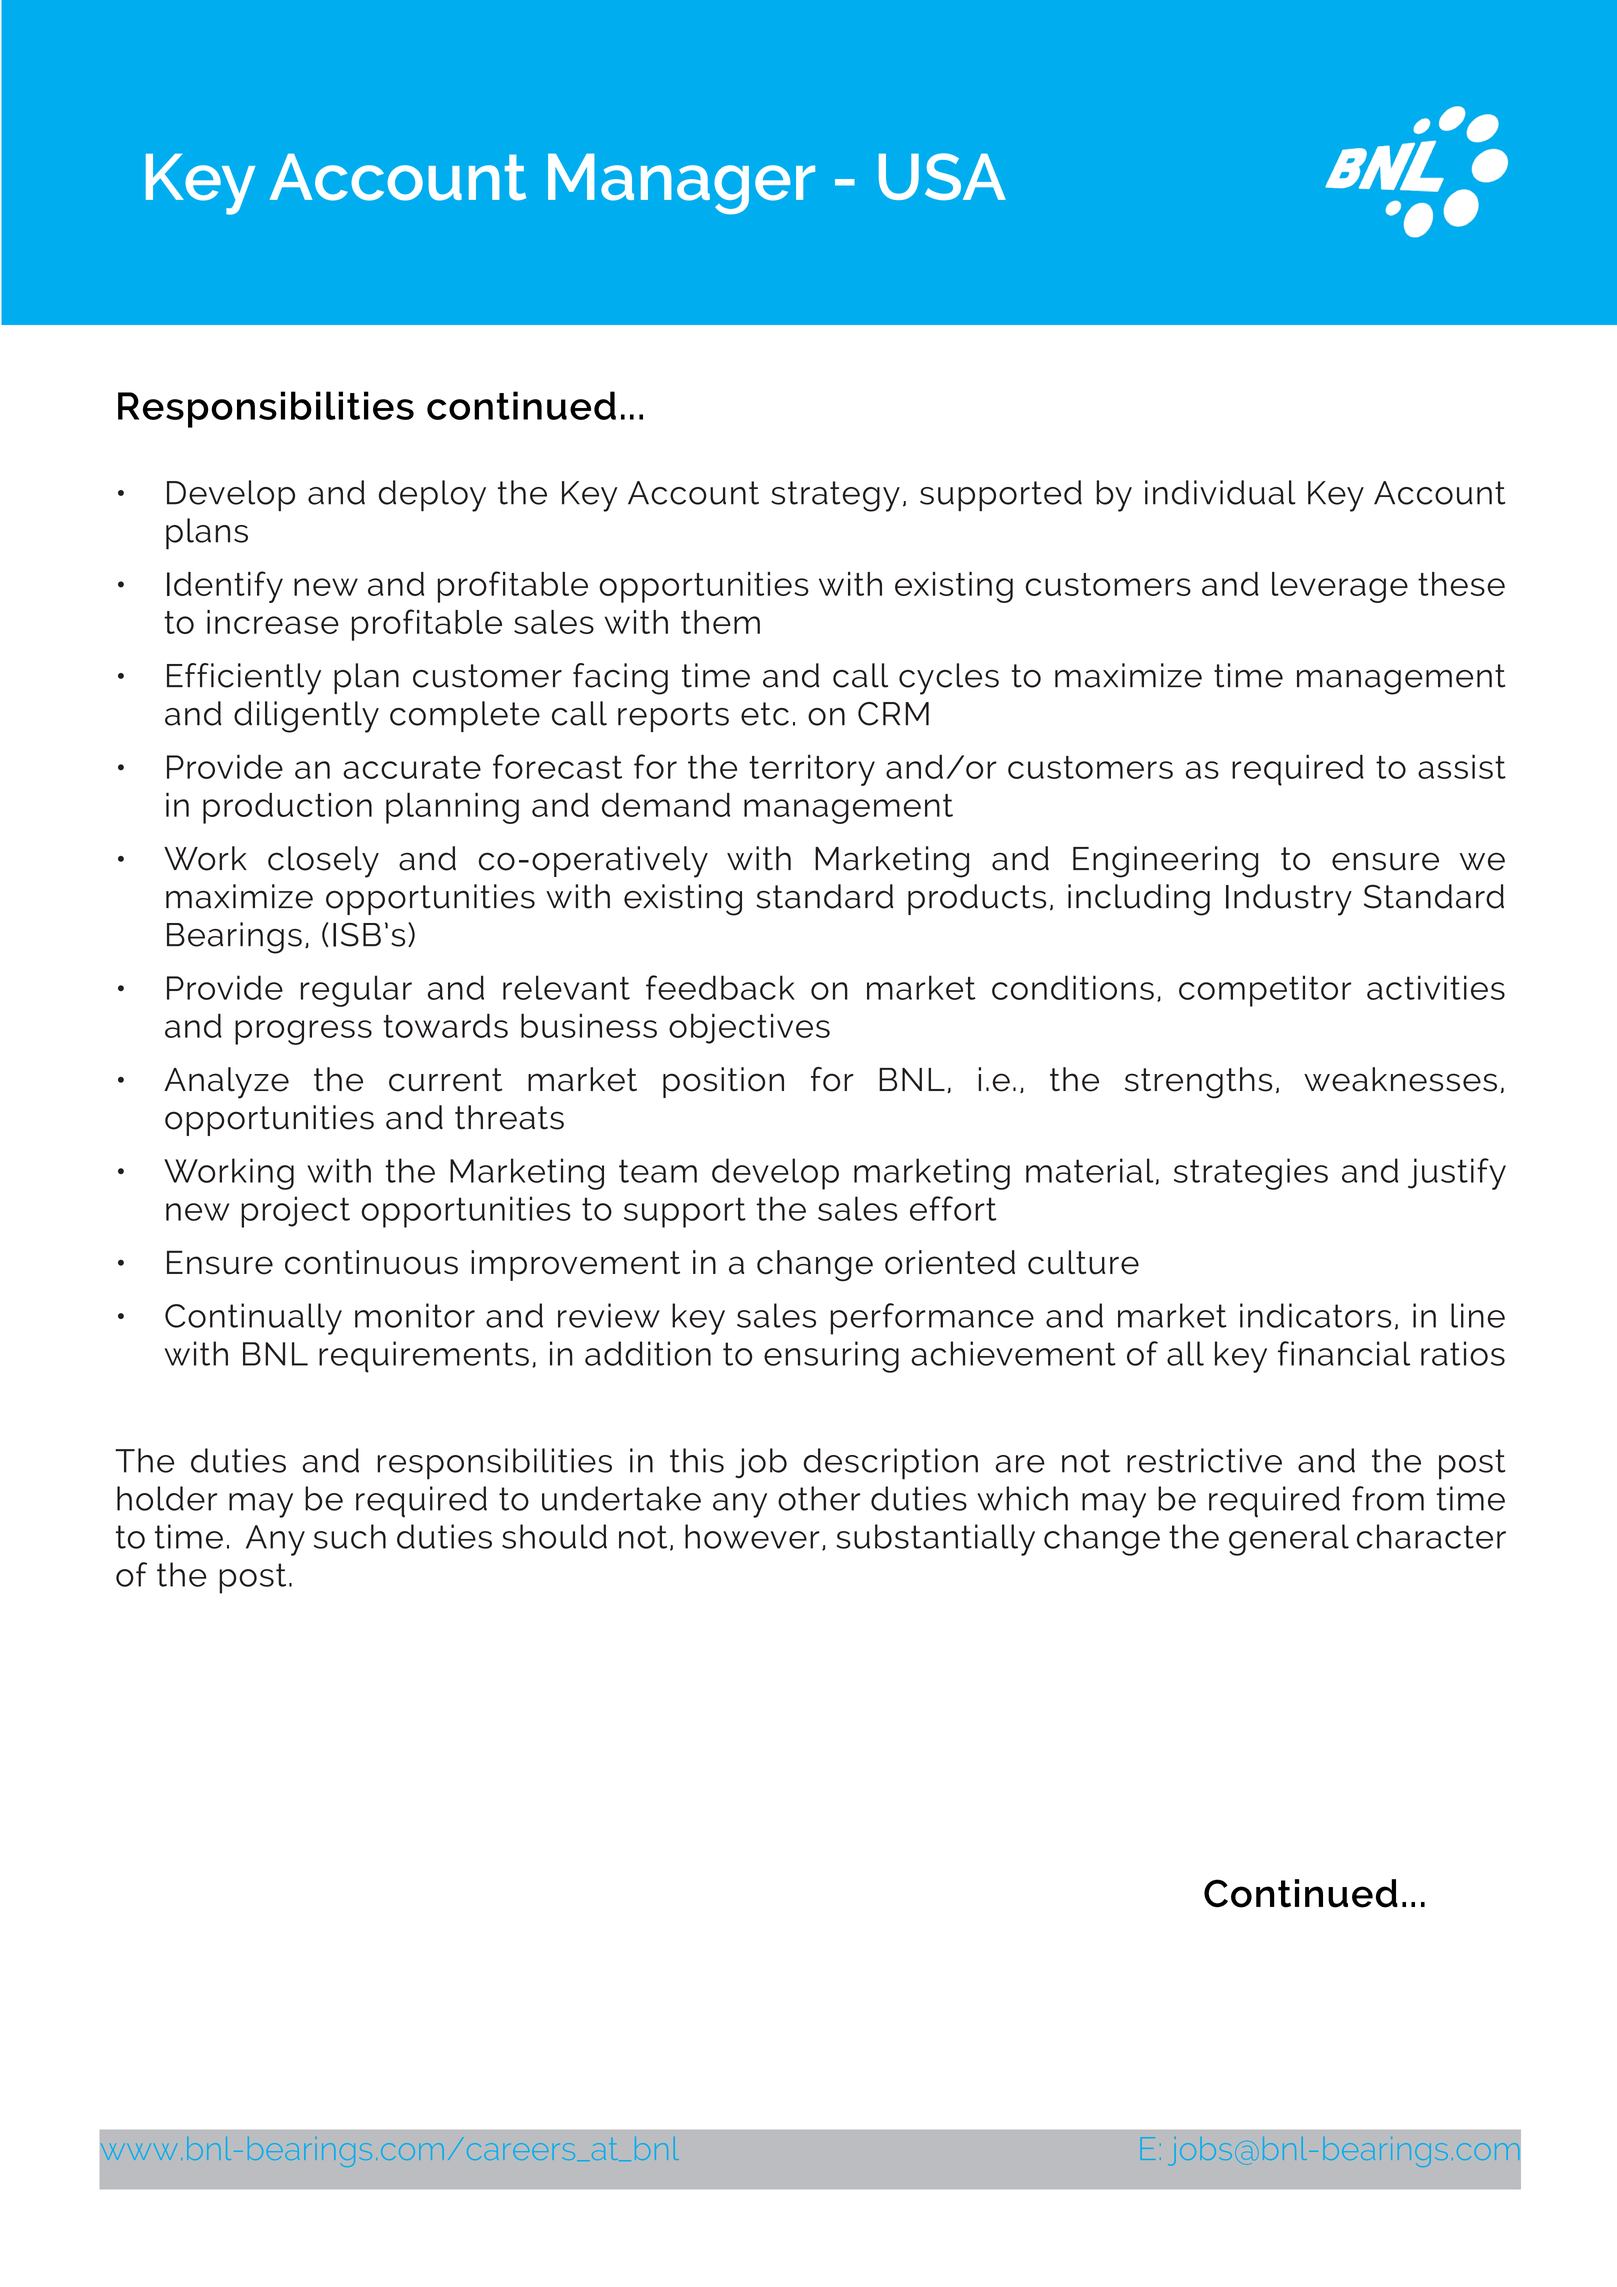  Describe the element at coordinates (273, 622) in the page. I see `increase` at that location.
